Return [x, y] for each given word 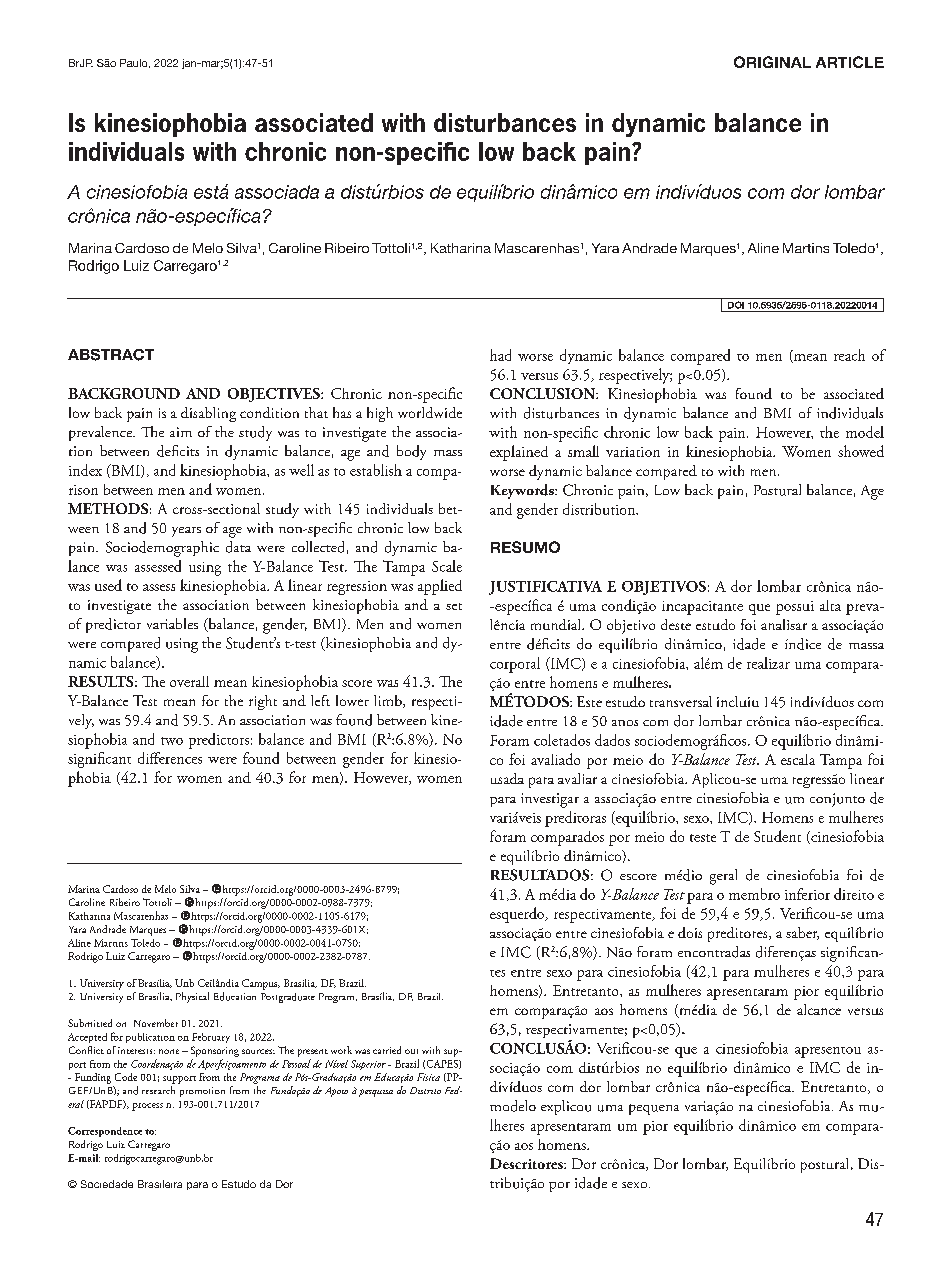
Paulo [135, 63]
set [454, 606]
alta [830, 605]
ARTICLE [850, 62]
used [108, 585]
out [411, 1051]
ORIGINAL [772, 62]
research [158, 1090]
